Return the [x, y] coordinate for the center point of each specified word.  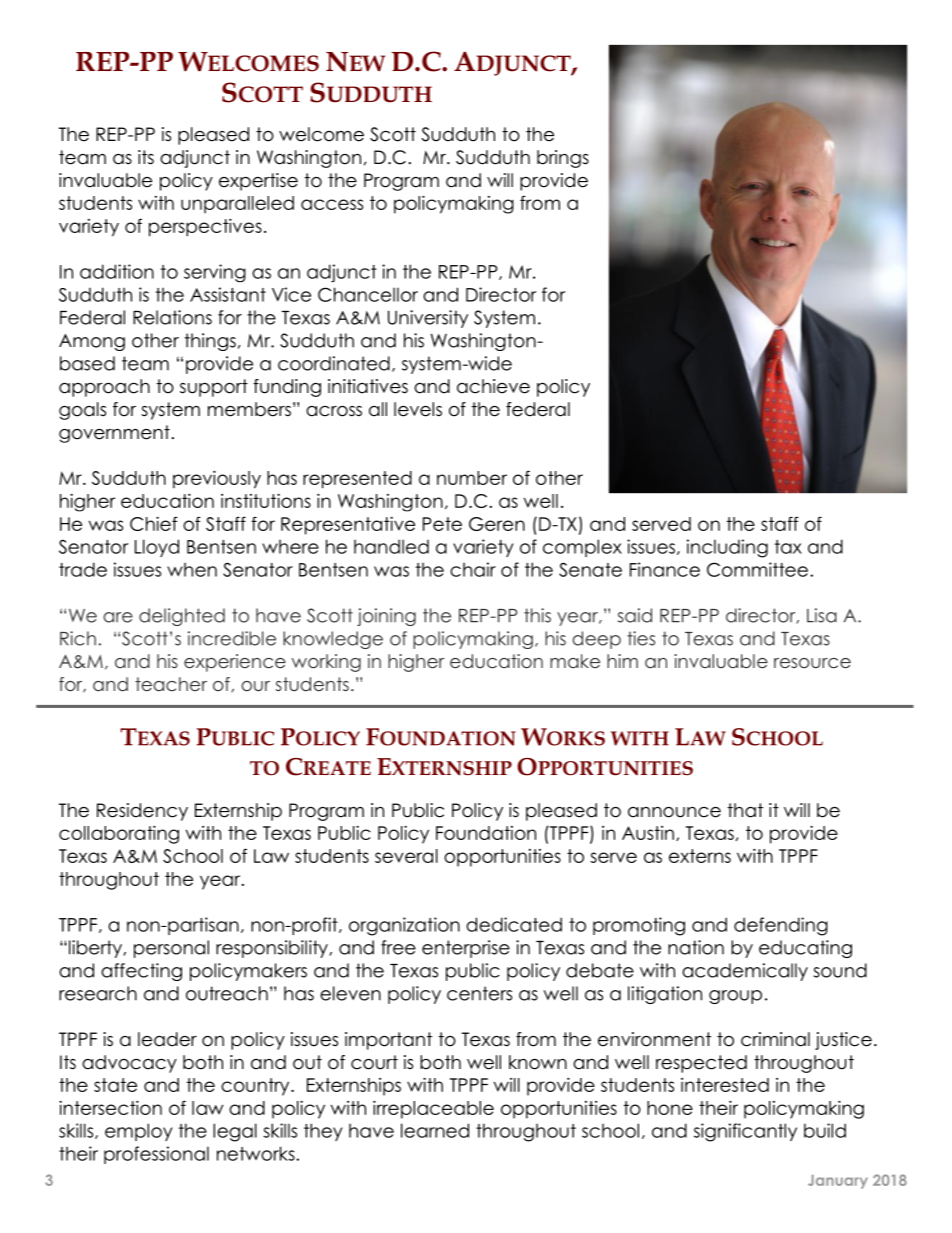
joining [386, 617]
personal [171, 949]
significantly [745, 1132]
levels [418, 409]
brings [563, 159]
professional [156, 1155]
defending [781, 926]
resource [812, 663]
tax [788, 547]
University [428, 319]
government [114, 434]
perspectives [205, 227]
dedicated [514, 924]
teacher [171, 684]
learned [435, 1130]
